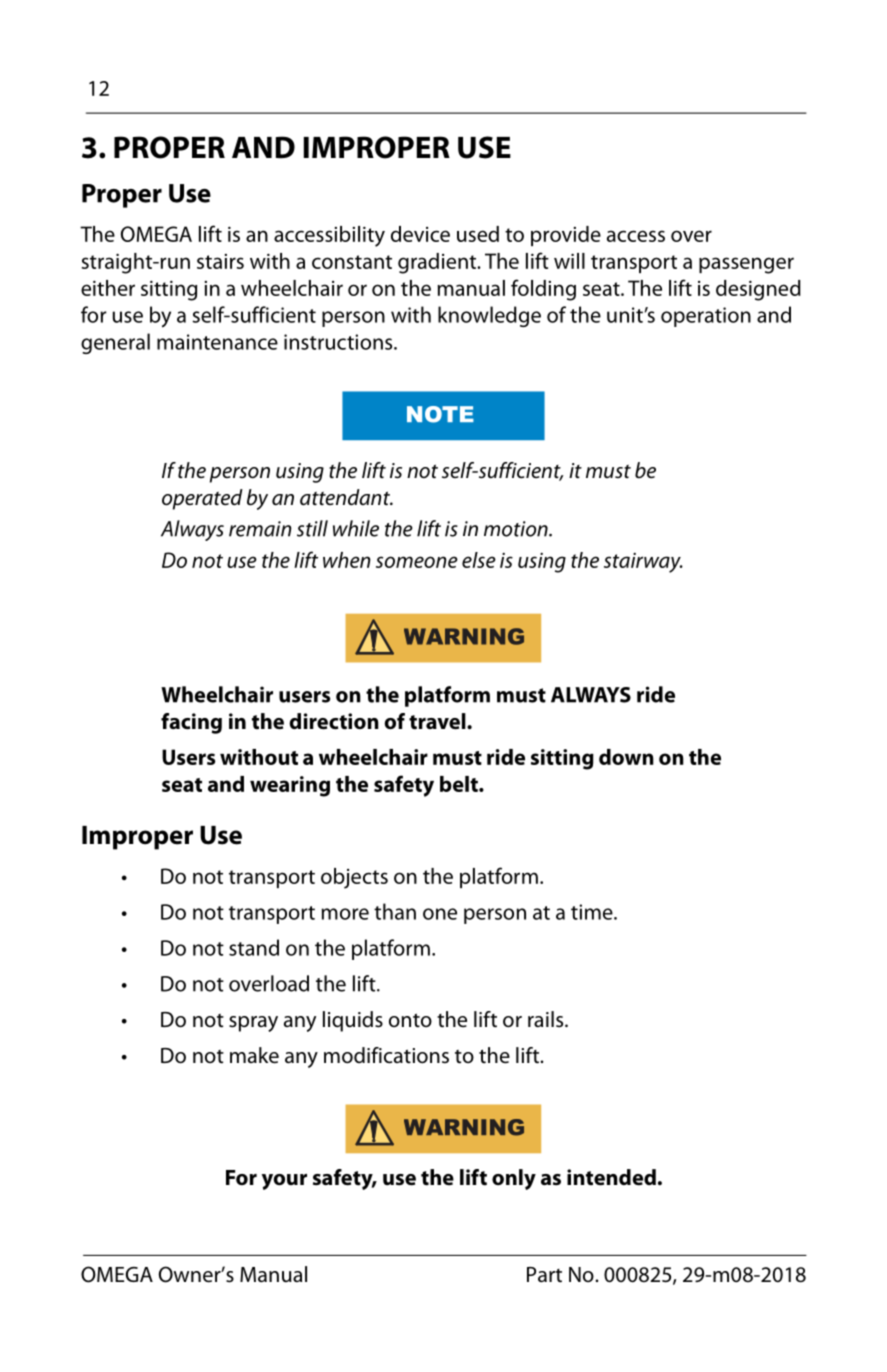  I want to click on intended, so click(611, 1177).
